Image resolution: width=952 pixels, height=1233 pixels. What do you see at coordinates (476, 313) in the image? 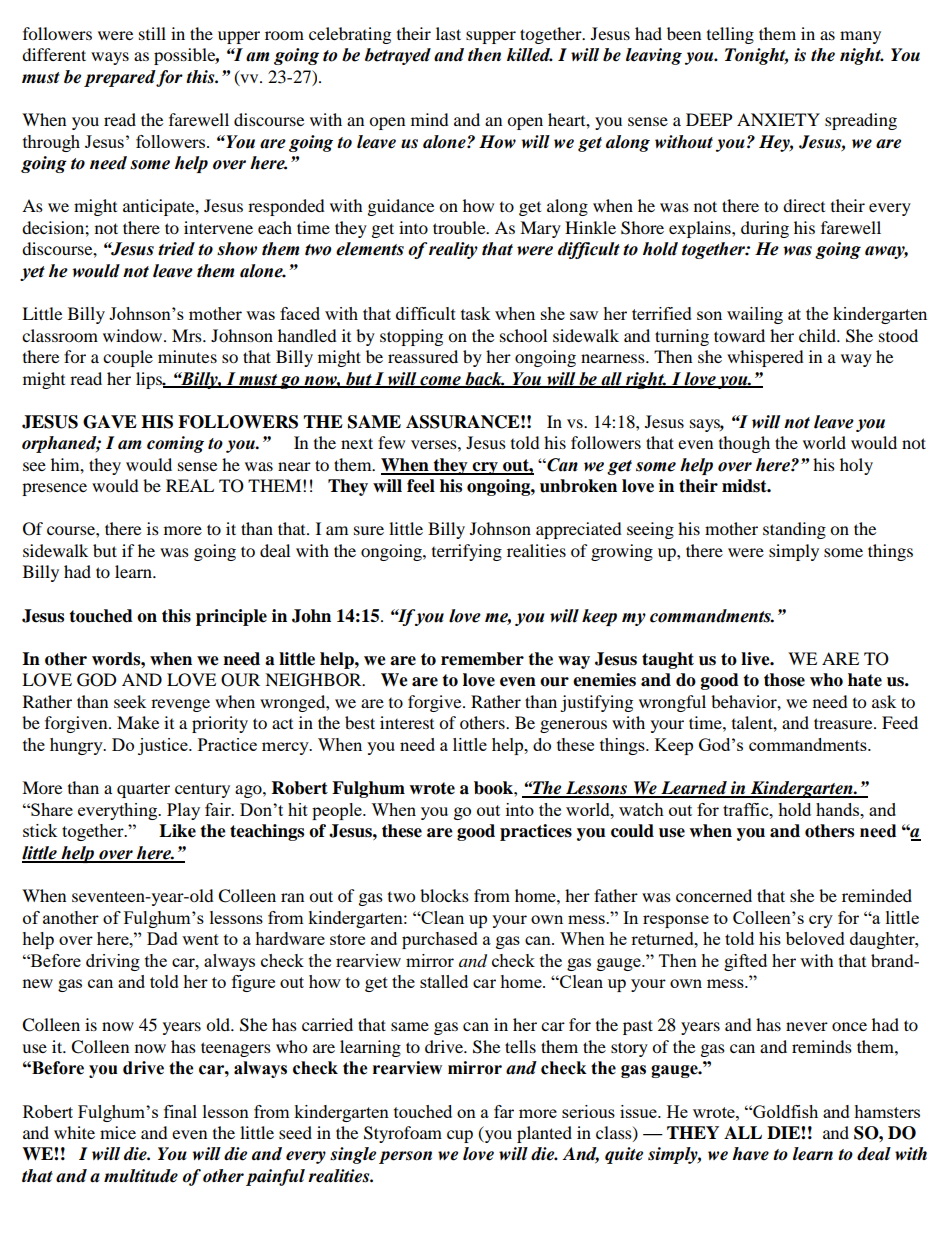
I see `task` at bounding box center [476, 313].
